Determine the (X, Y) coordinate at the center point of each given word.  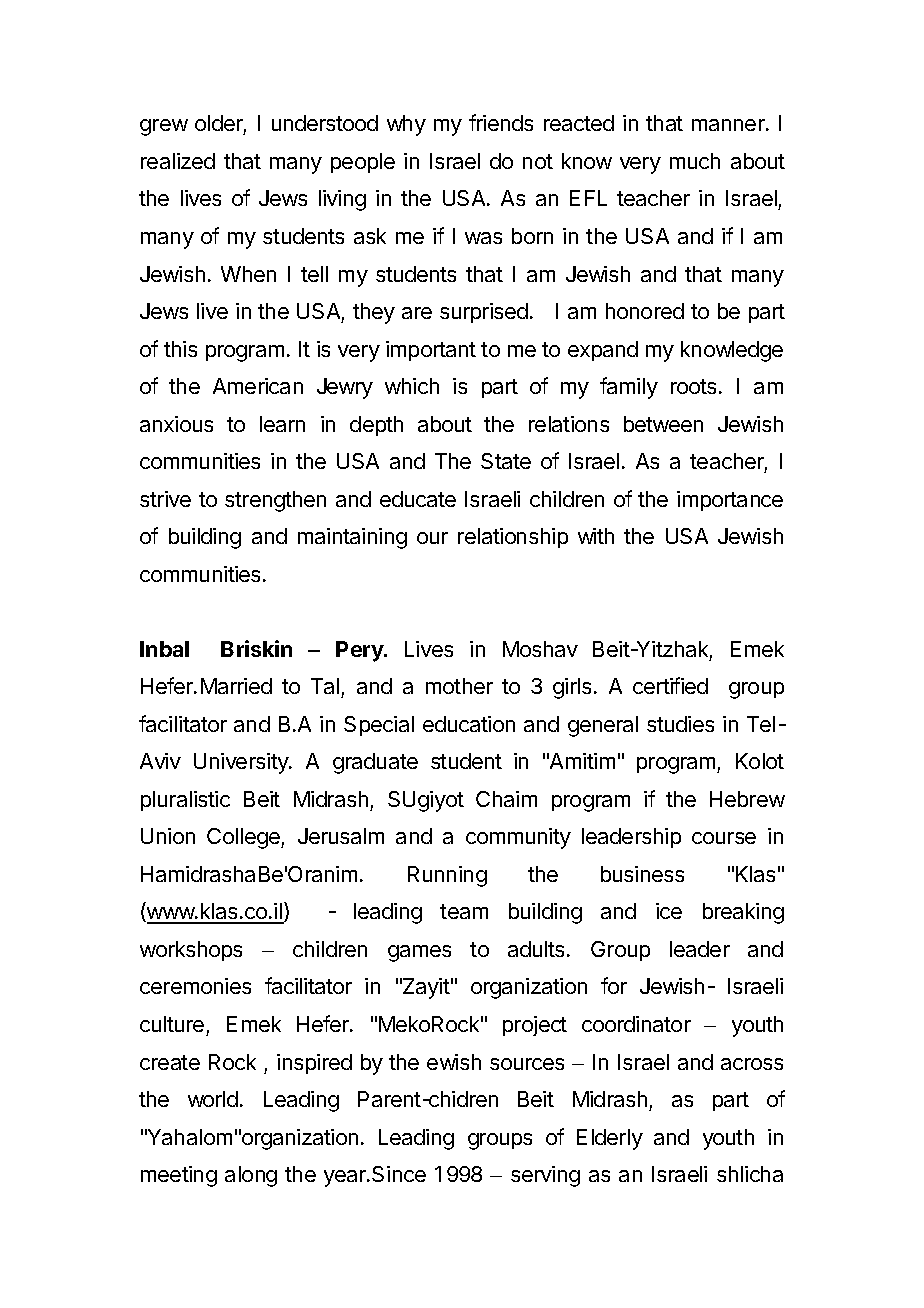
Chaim (506, 799)
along (251, 1176)
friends (501, 122)
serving (545, 1176)
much (695, 161)
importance (730, 501)
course (724, 838)
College (244, 838)
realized (178, 161)
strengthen (275, 501)
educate (418, 499)
